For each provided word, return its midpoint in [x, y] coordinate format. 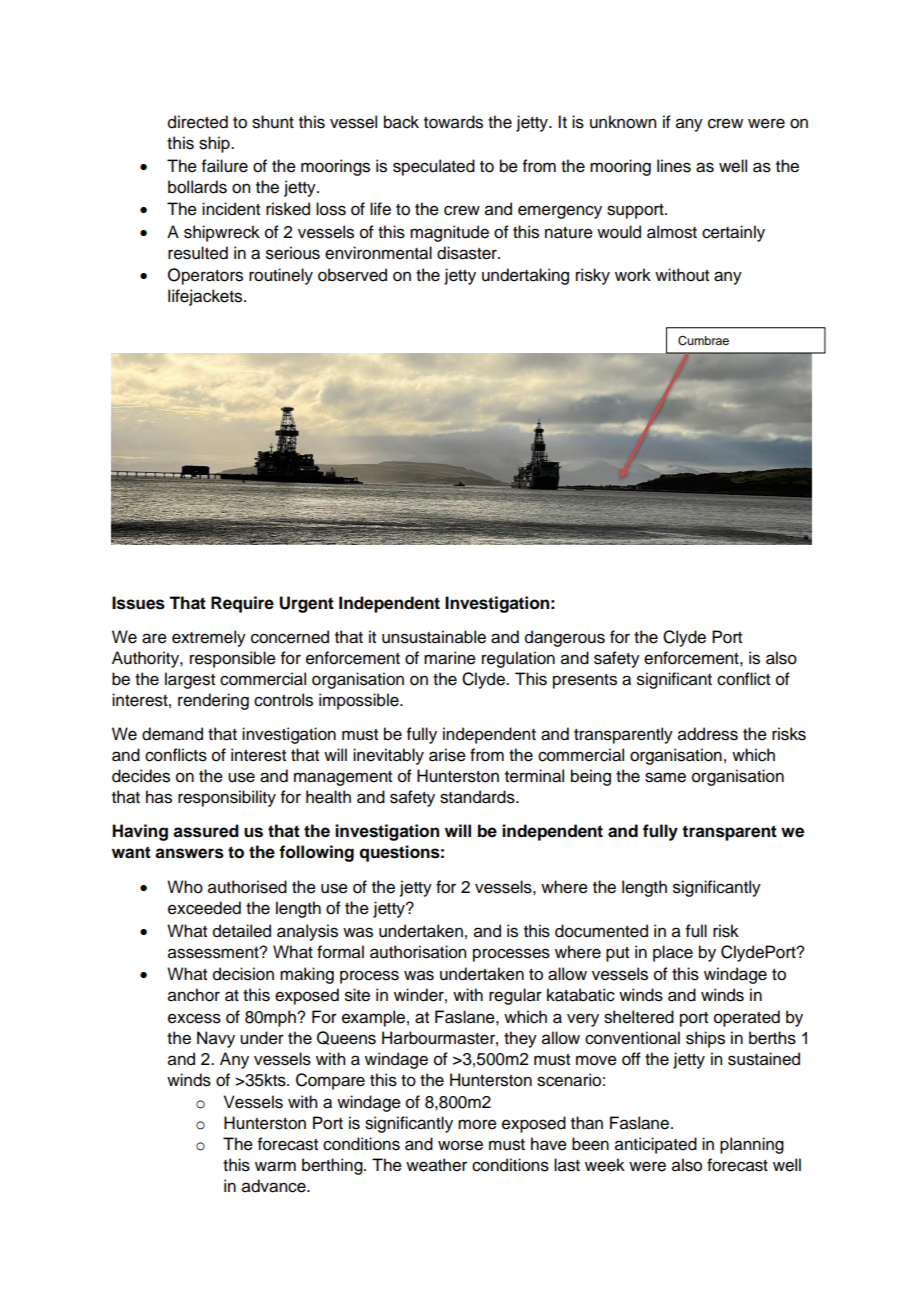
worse [460, 1145]
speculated [434, 167]
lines [674, 166]
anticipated [656, 1145]
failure [225, 166]
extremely [209, 638]
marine [450, 658]
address [708, 734]
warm [275, 1166]
